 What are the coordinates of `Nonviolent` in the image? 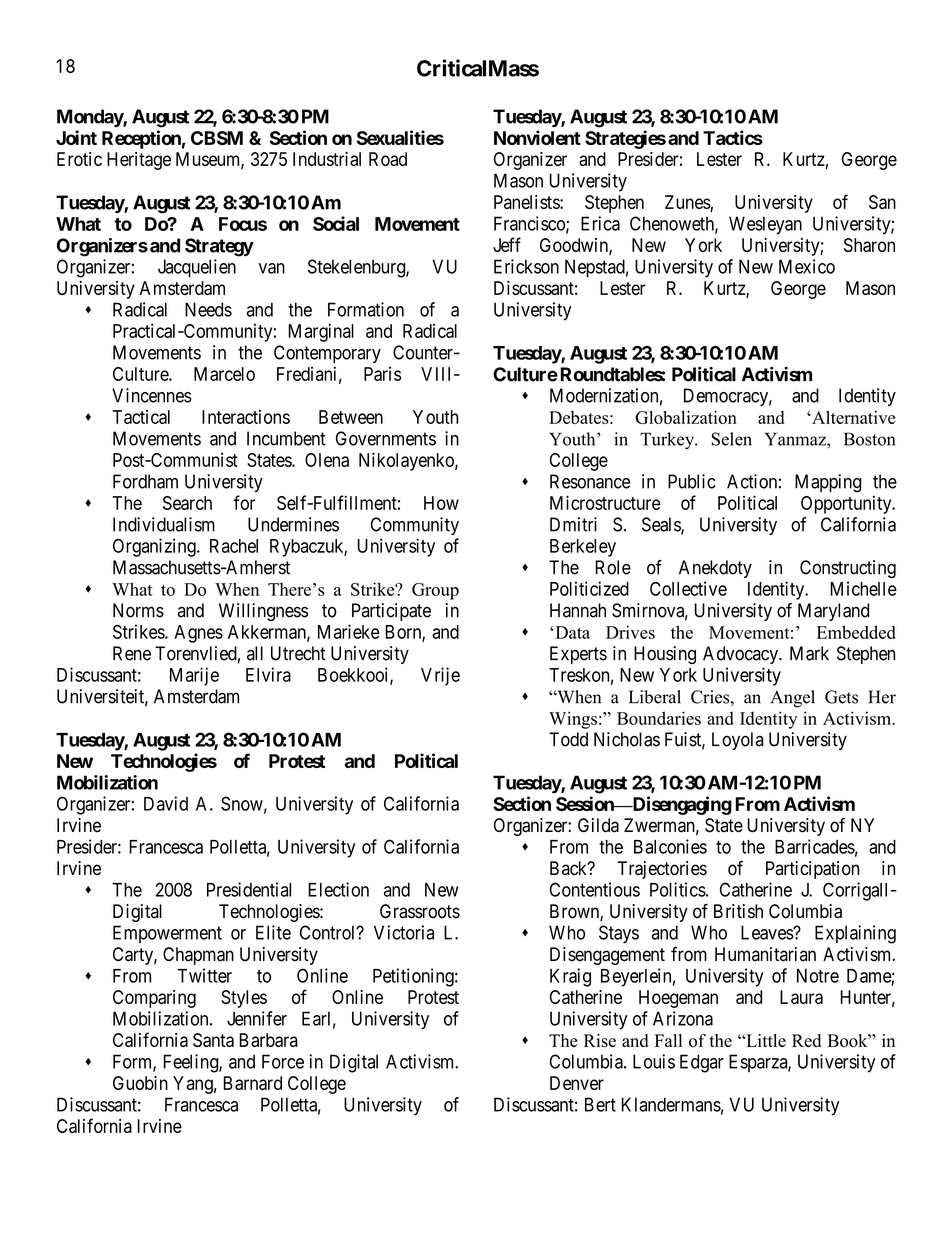 It's located at (537, 137).
